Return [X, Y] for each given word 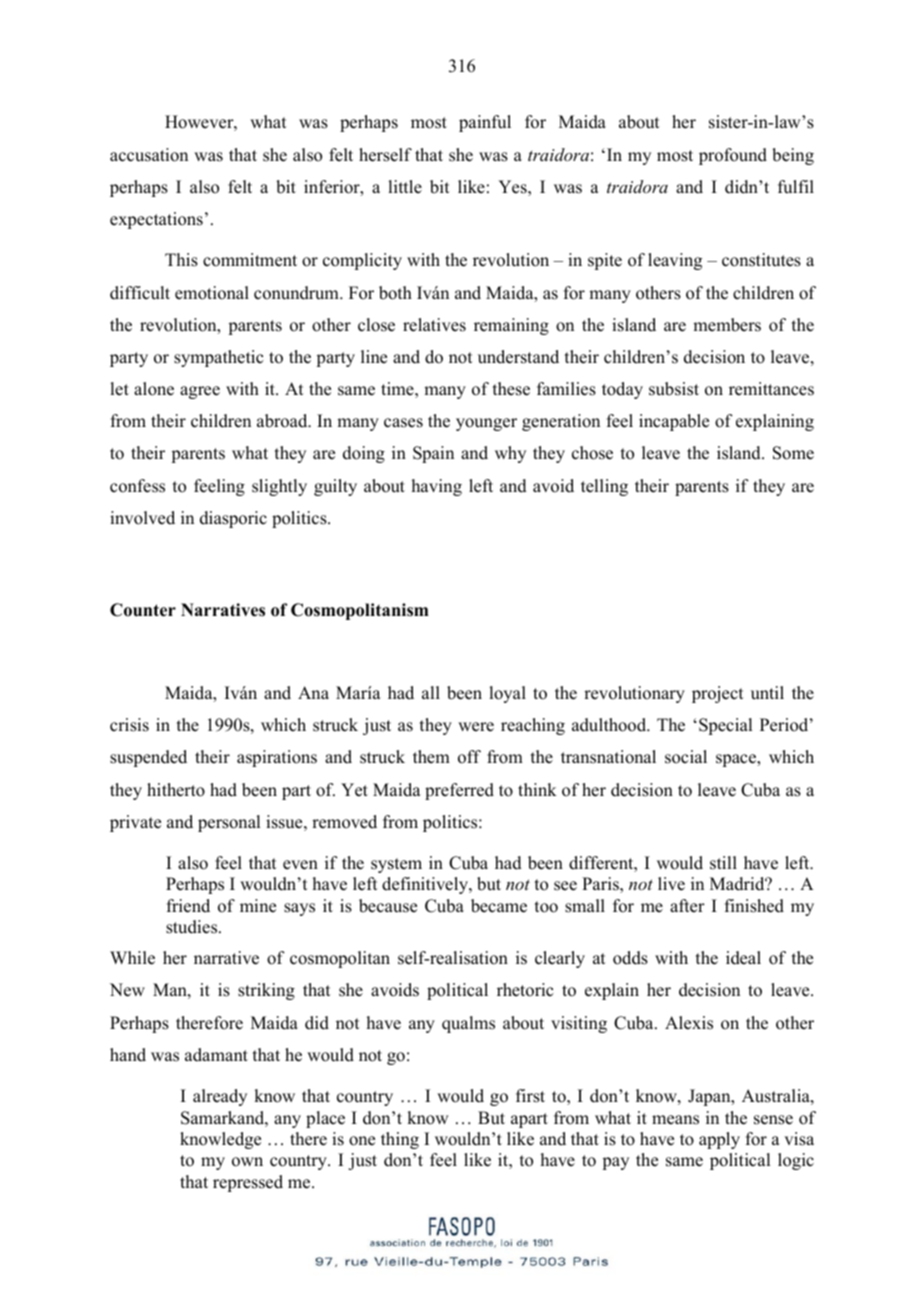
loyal [507, 694]
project [717, 694]
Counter [143, 610]
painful [485, 123]
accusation [149, 155]
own [247, 1162]
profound [733, 156]
